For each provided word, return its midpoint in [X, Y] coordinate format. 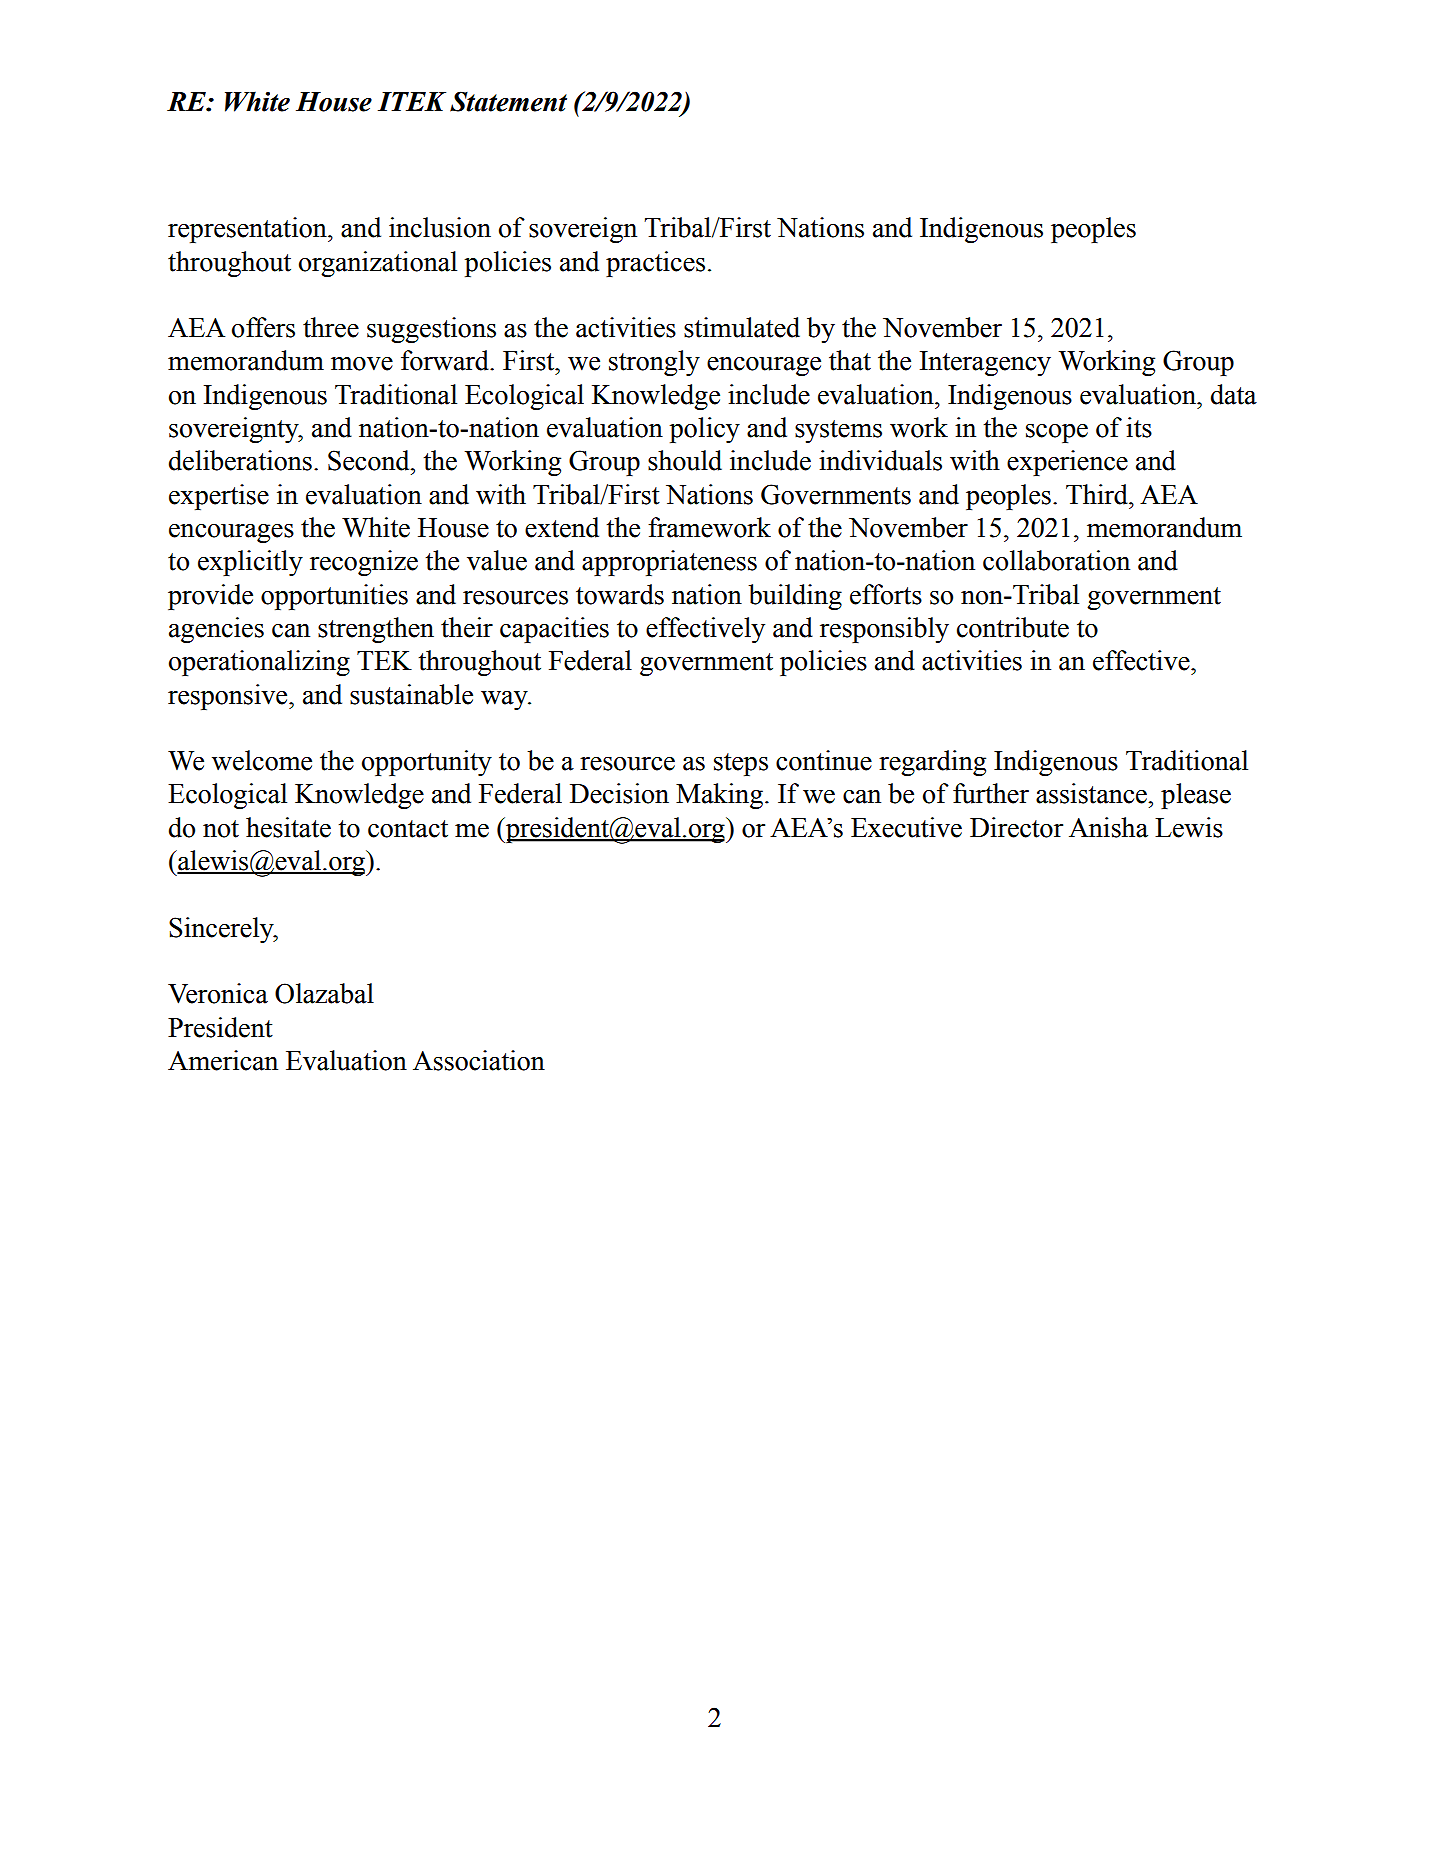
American [223, 1060]
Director [1016, 827]
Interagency [985, 363]
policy [705, 430]
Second [370, 460]
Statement [508, 101]
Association [479, 1060]
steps [741, 764]
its [1139, 427]
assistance [1092, 793]
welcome [262, 760]
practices [655, 264]
